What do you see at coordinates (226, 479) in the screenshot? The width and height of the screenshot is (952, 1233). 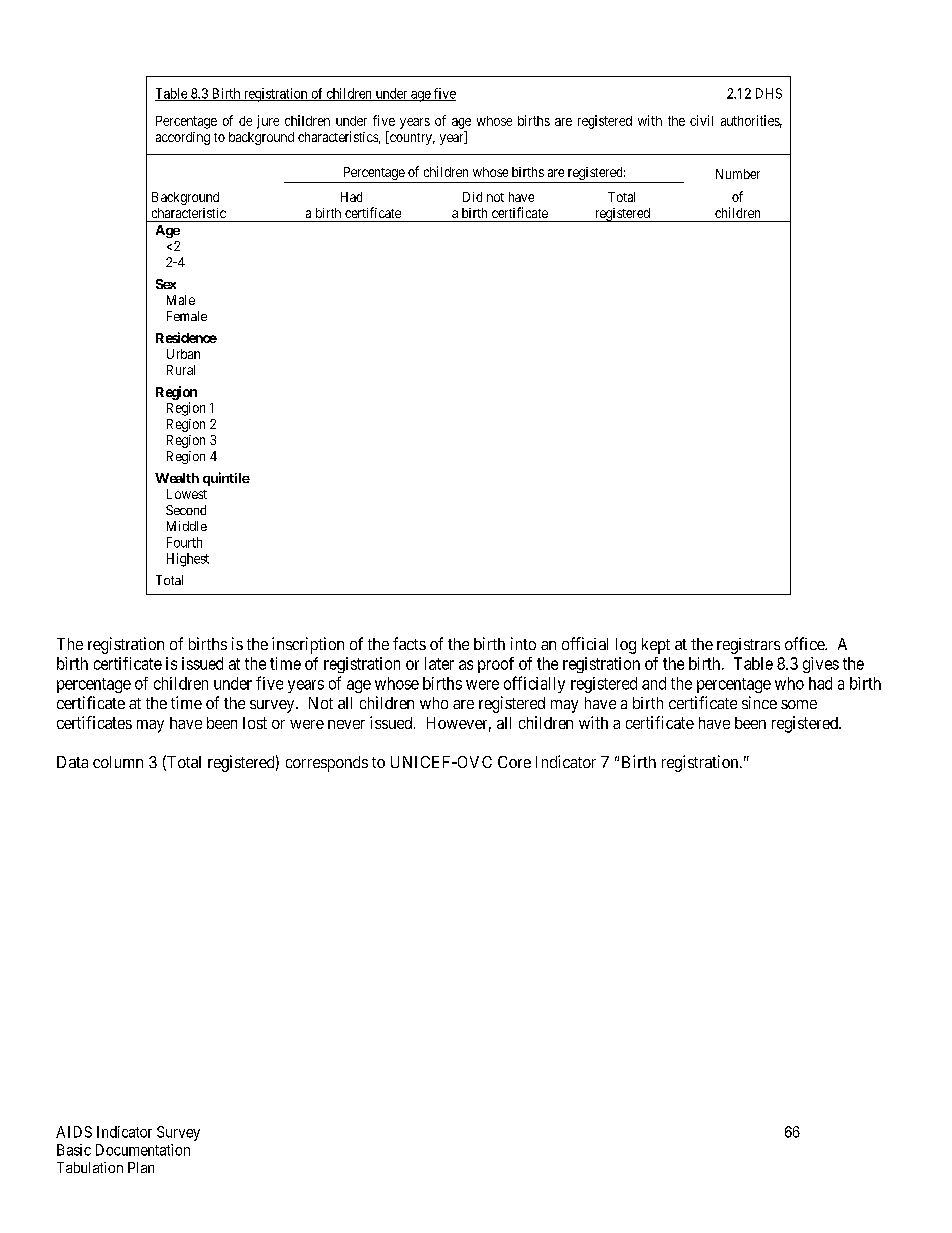 I see `quintile` at bounding box center [226, 479].
